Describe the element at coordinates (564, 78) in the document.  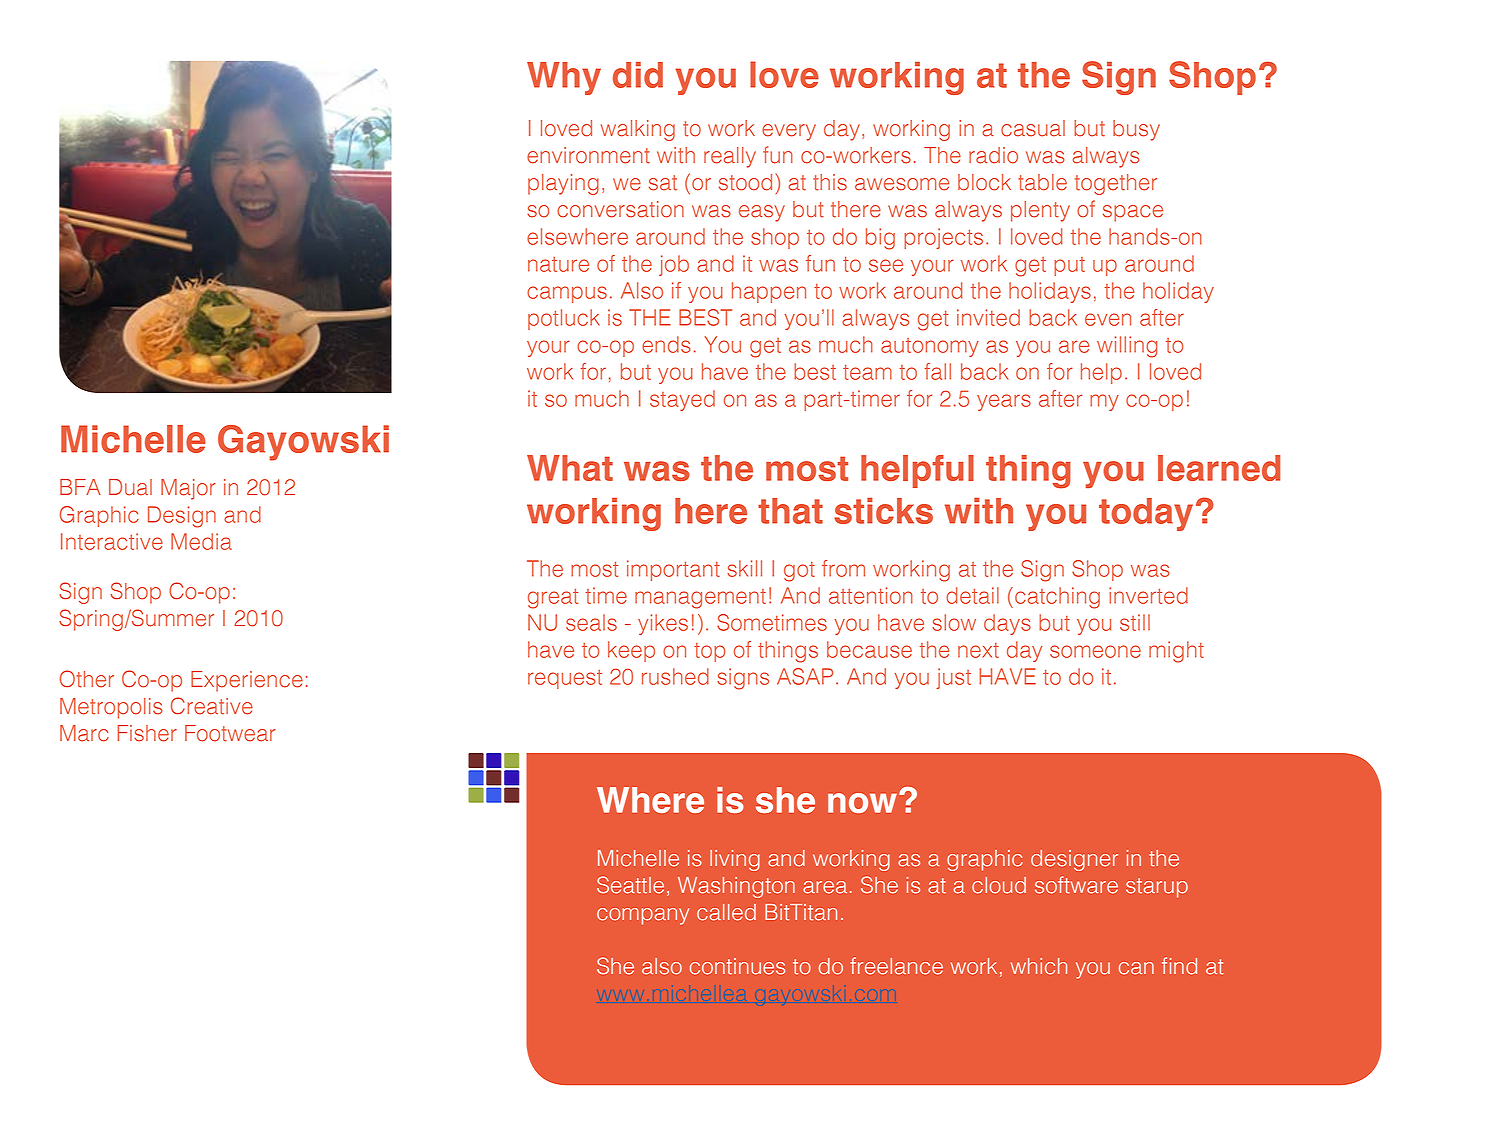
I see `Why` at that location.
